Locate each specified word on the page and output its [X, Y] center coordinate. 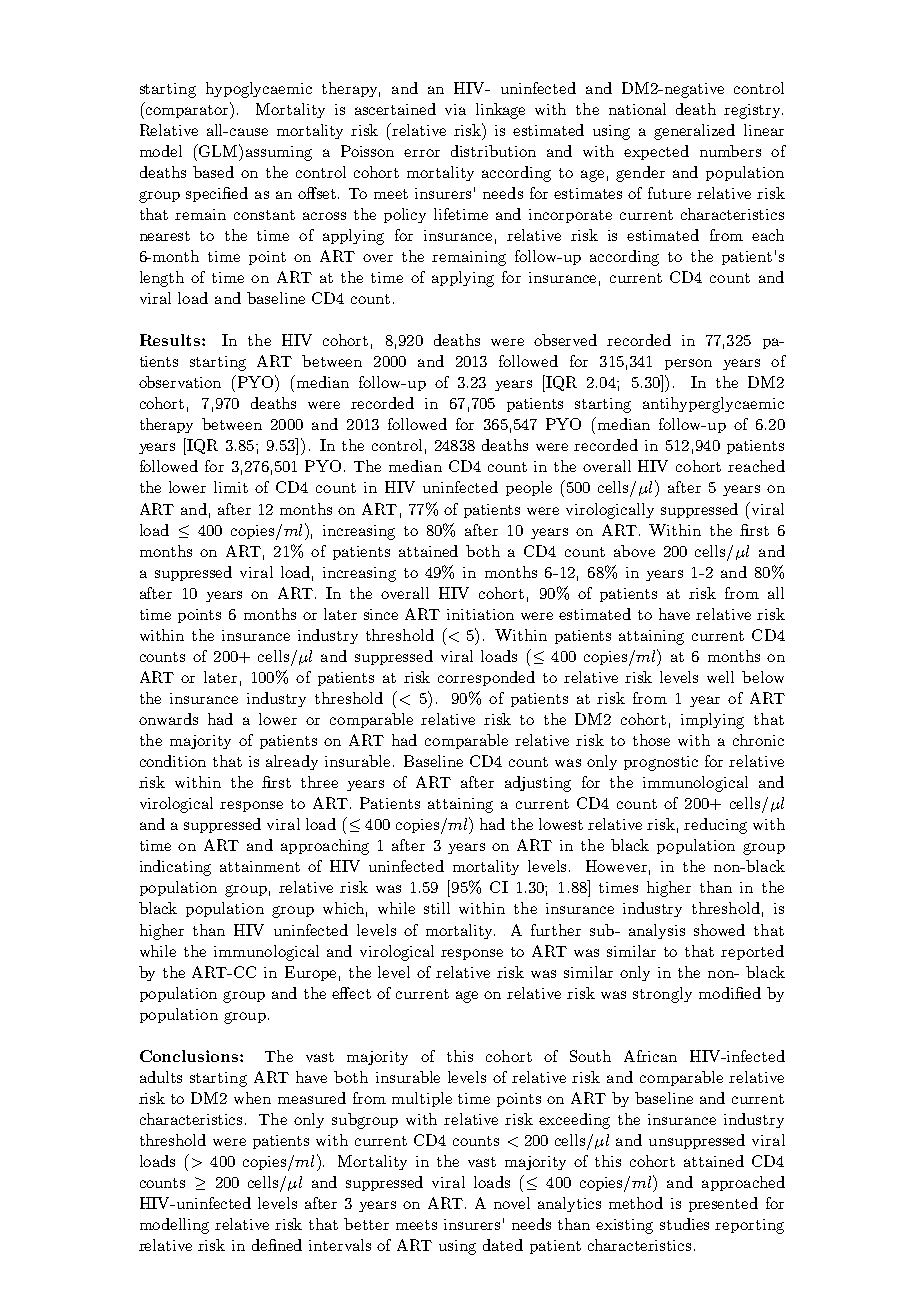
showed [719, 930]
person [688, 364]
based [213, 172]
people [529, 488]
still [437, 908]
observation [180, 382]
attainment [260, 866]
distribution [493, 151]
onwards [168, 719]
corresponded [486, 678]
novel [512, 1203]
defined [277, 1245]
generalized [694, 132]
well [720, 677]
